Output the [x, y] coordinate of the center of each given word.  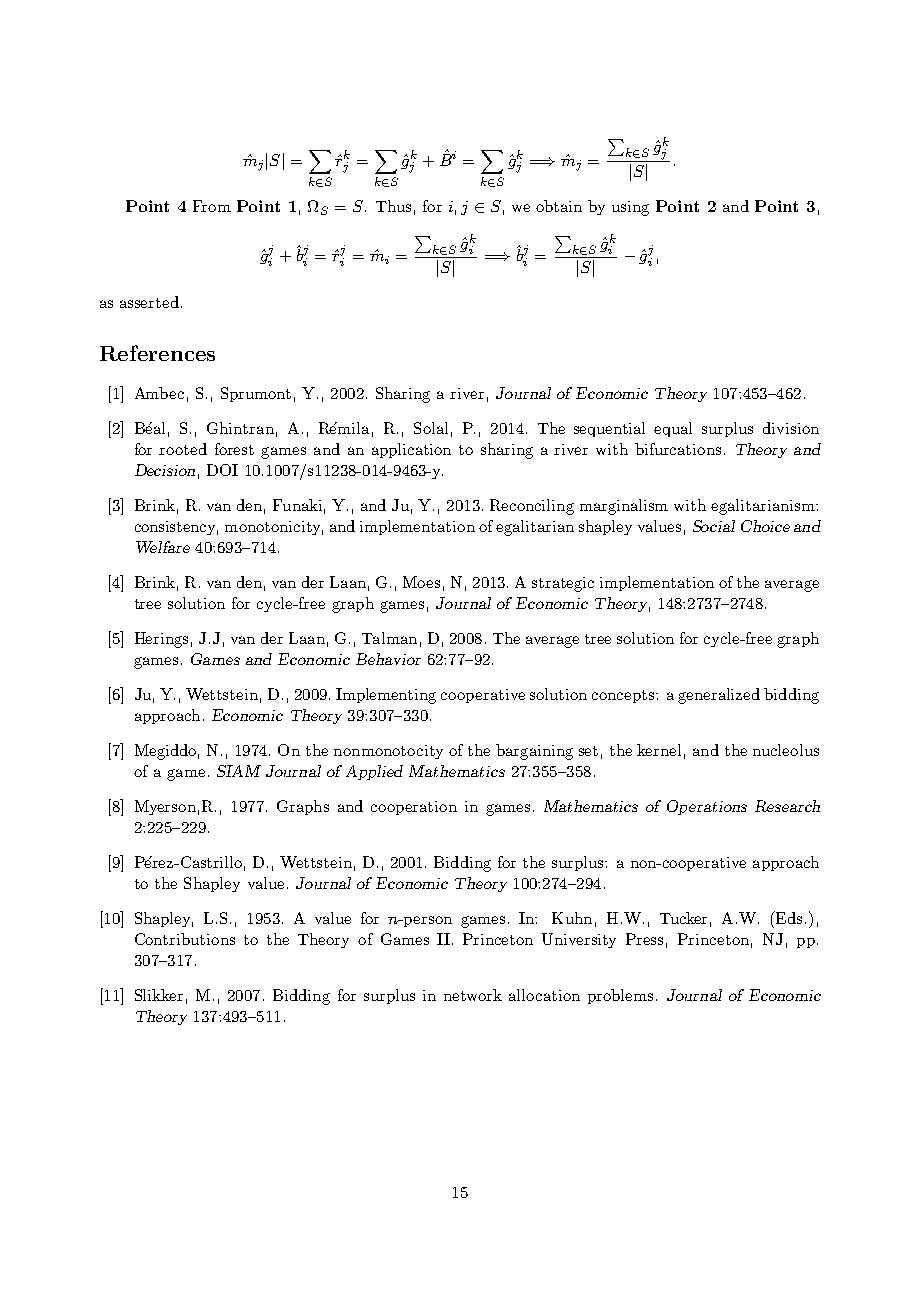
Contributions [185, 939]
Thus [393, 206]
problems [620, 996]
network [473, 995]
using [630, 208]
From [212, 206]
